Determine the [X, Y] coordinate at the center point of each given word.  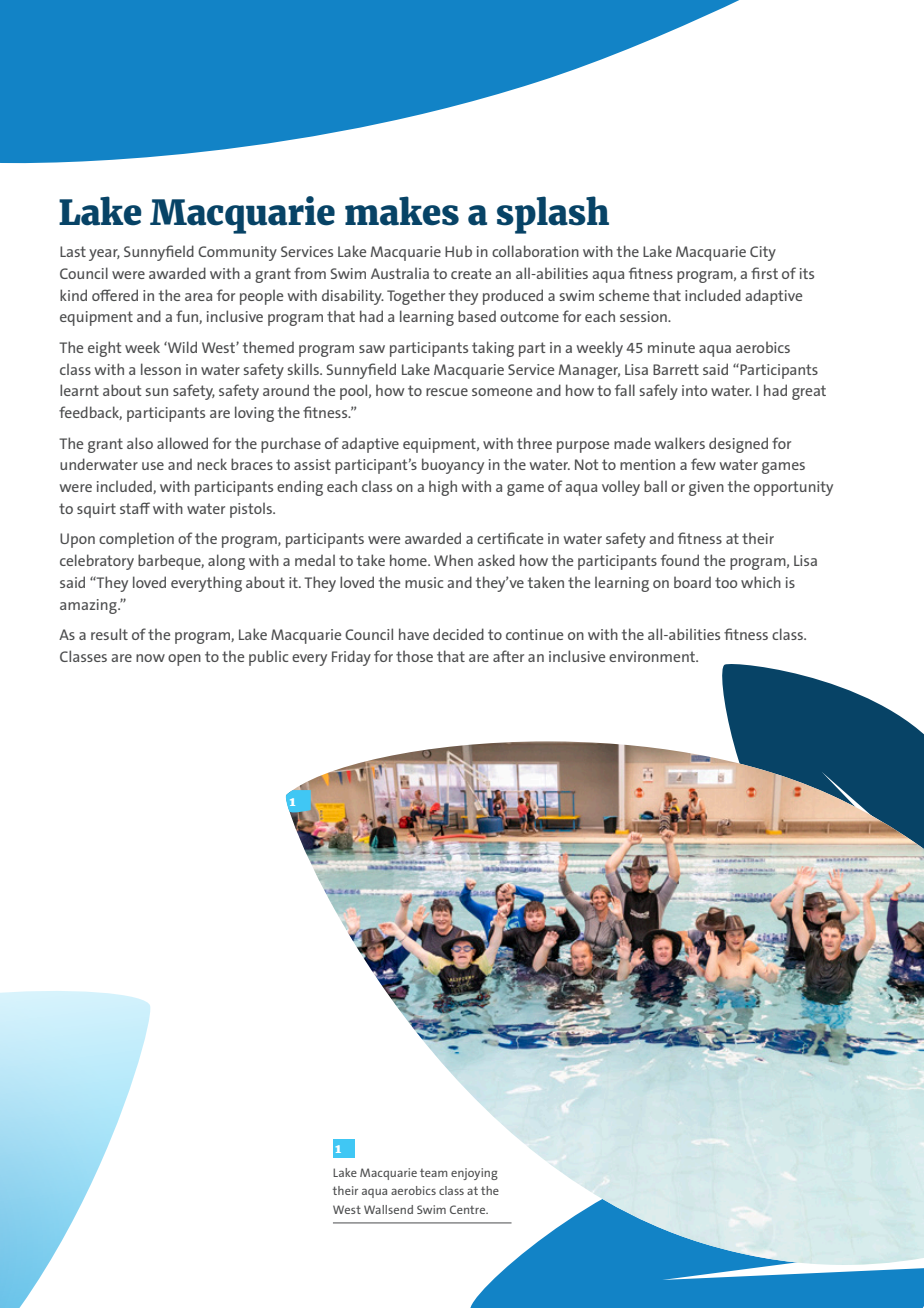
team [434, 1173]
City [763, 253]
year [104, 255]
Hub [458, 251]
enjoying [474, 1174]
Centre [469, 1209]
